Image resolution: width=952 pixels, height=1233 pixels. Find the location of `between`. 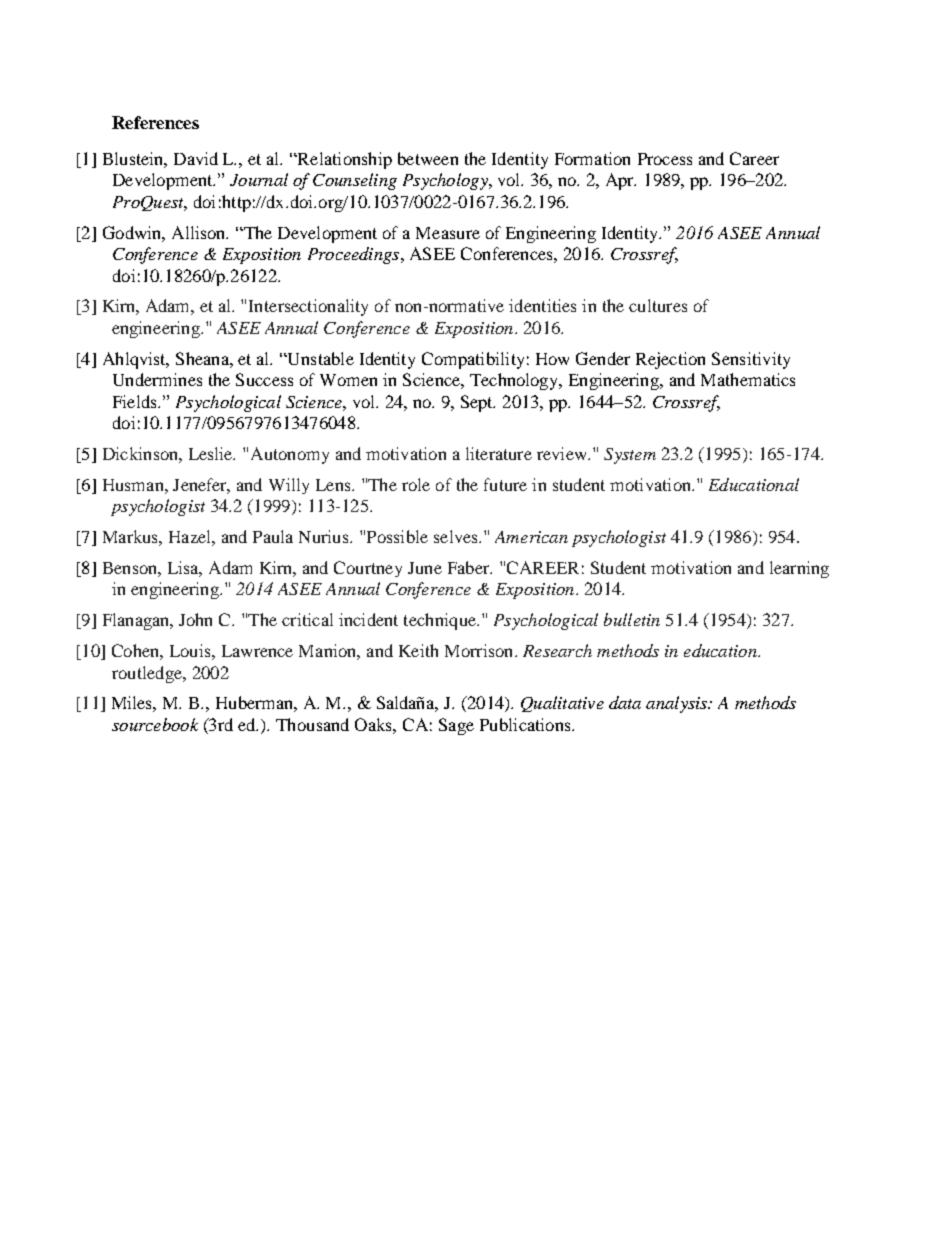

between is located at coordinates (428, 158).
